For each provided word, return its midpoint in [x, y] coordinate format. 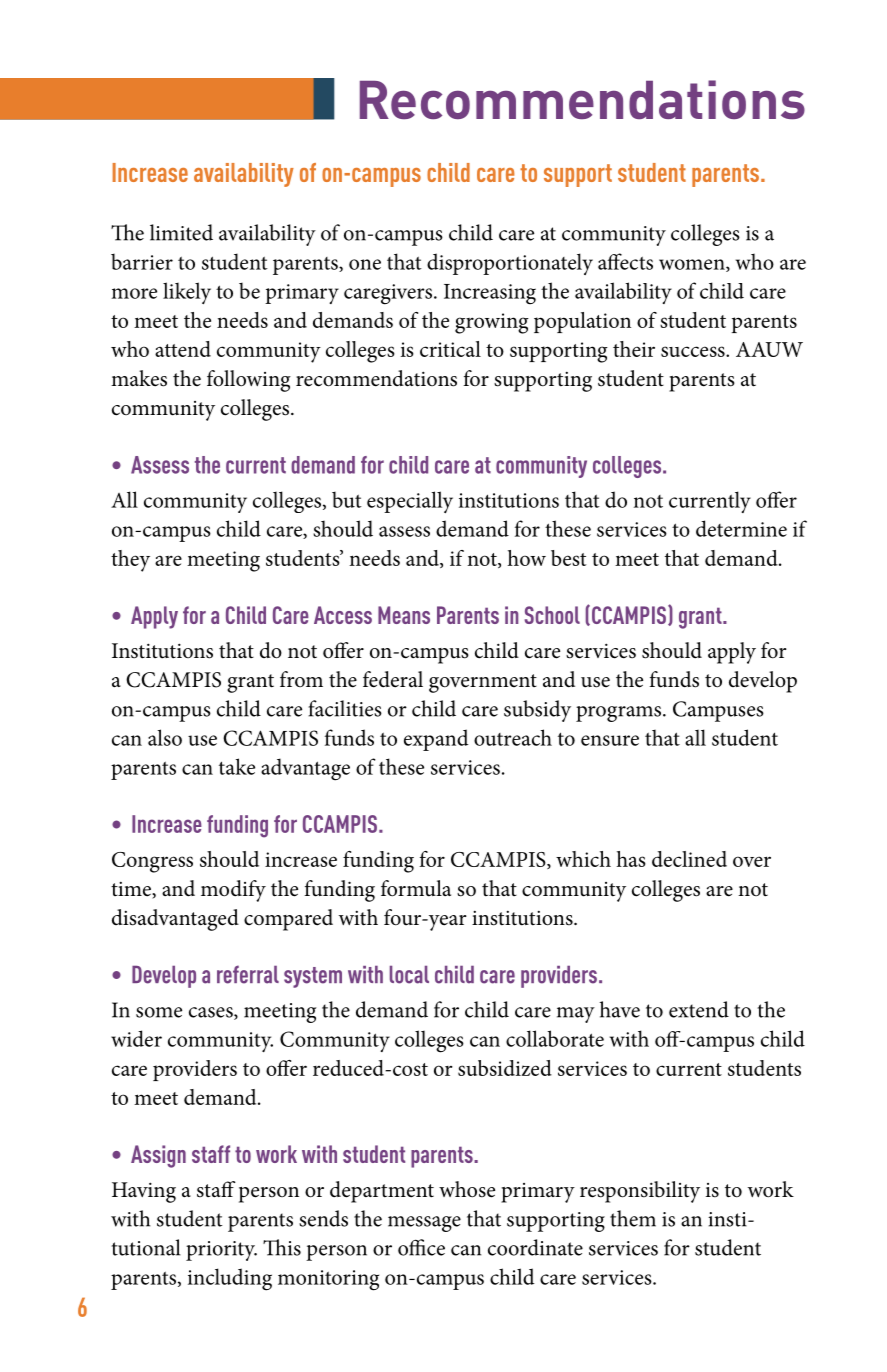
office [421, 1247]
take [237, 766]
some [159, 1012]
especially [410, 502]
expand [436, 740]
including [230, 1279]
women [693, 265]
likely [187, 293]
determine [741, 528]
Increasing [490, 294]
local [409, 975]
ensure [610, 740]
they [130, 561]
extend [699, 1009]
